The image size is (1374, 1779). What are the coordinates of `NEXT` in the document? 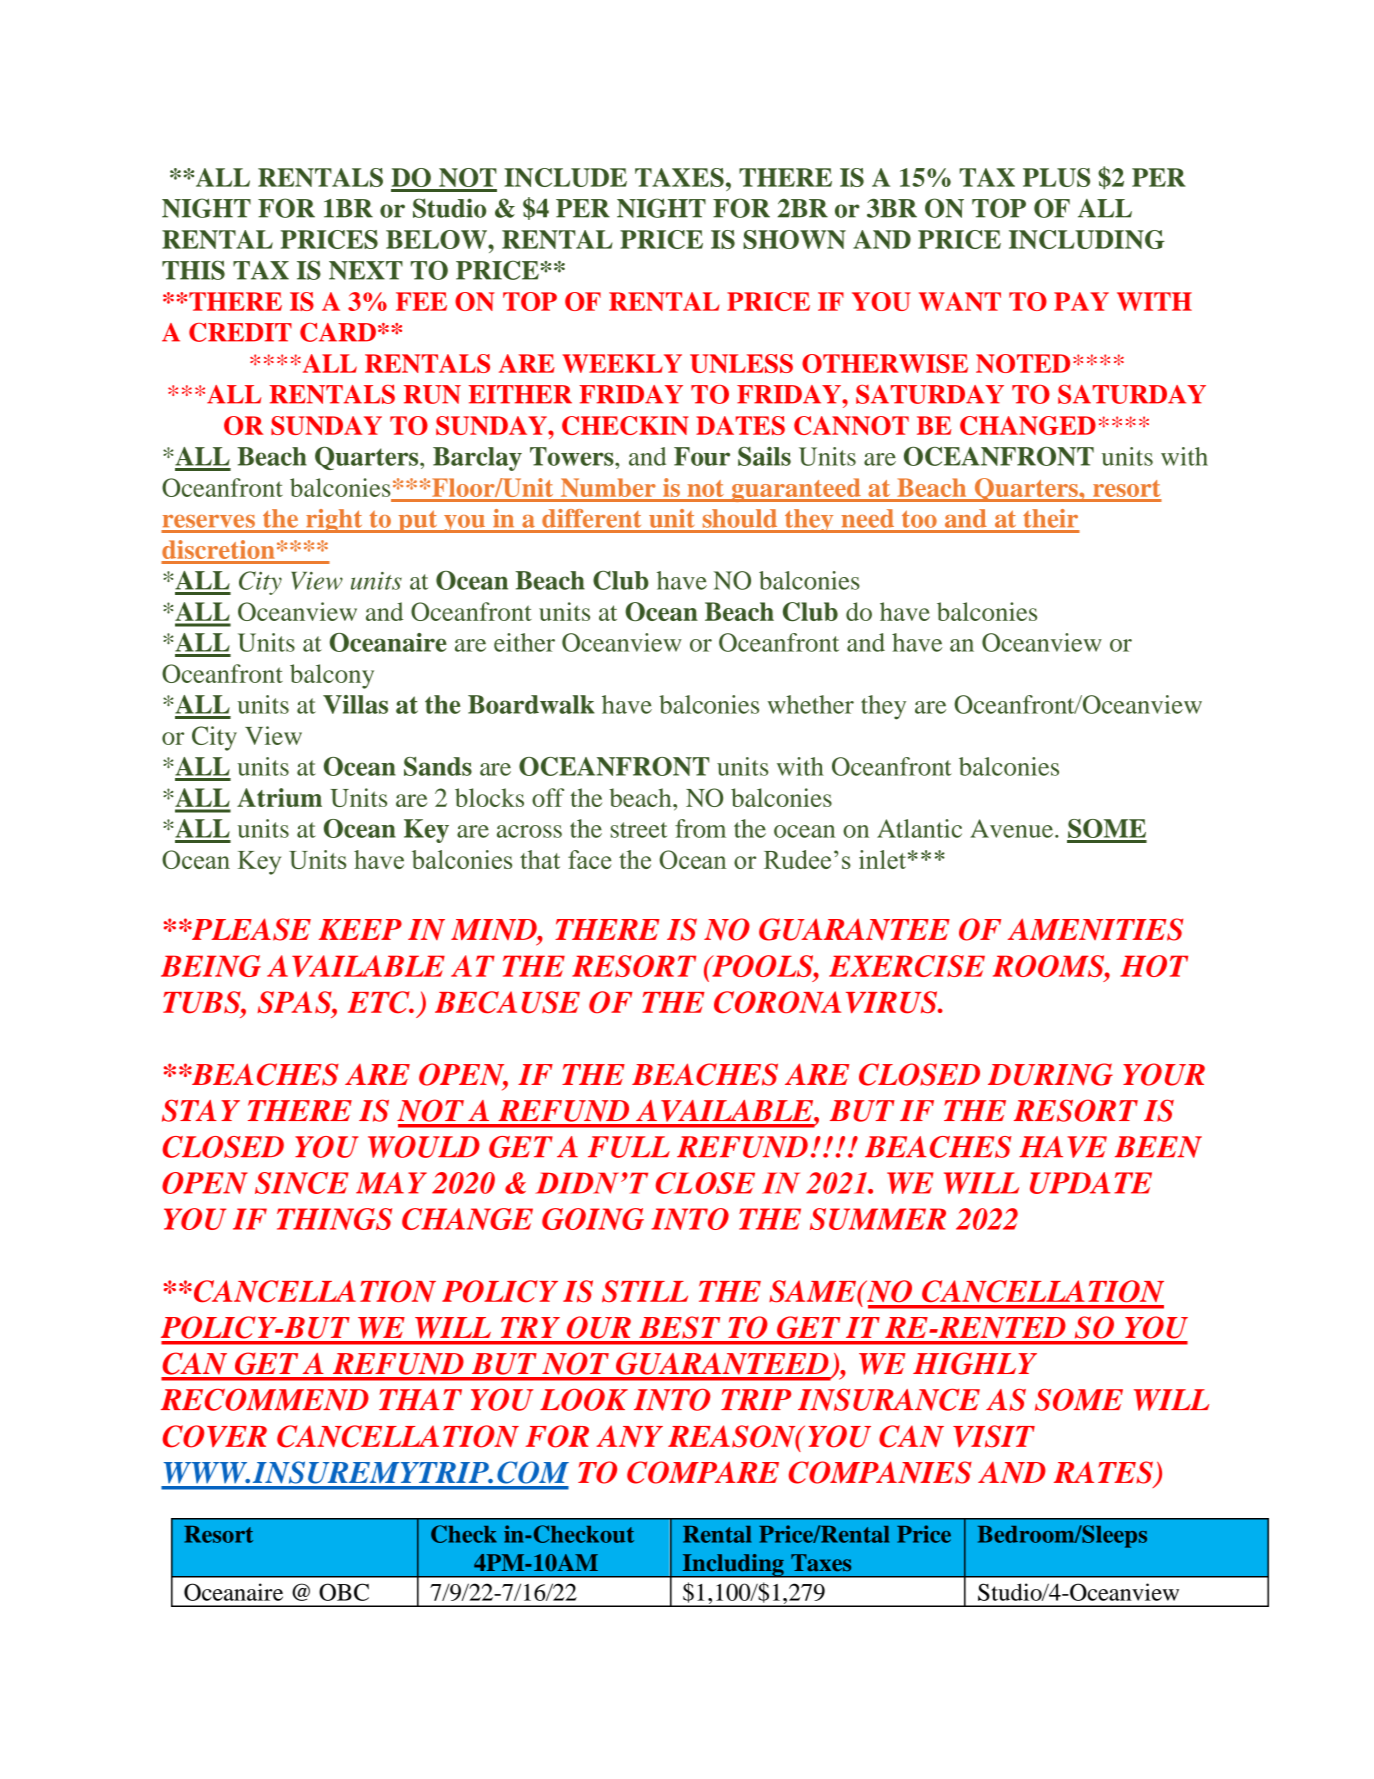 It's located at (366, 270).
